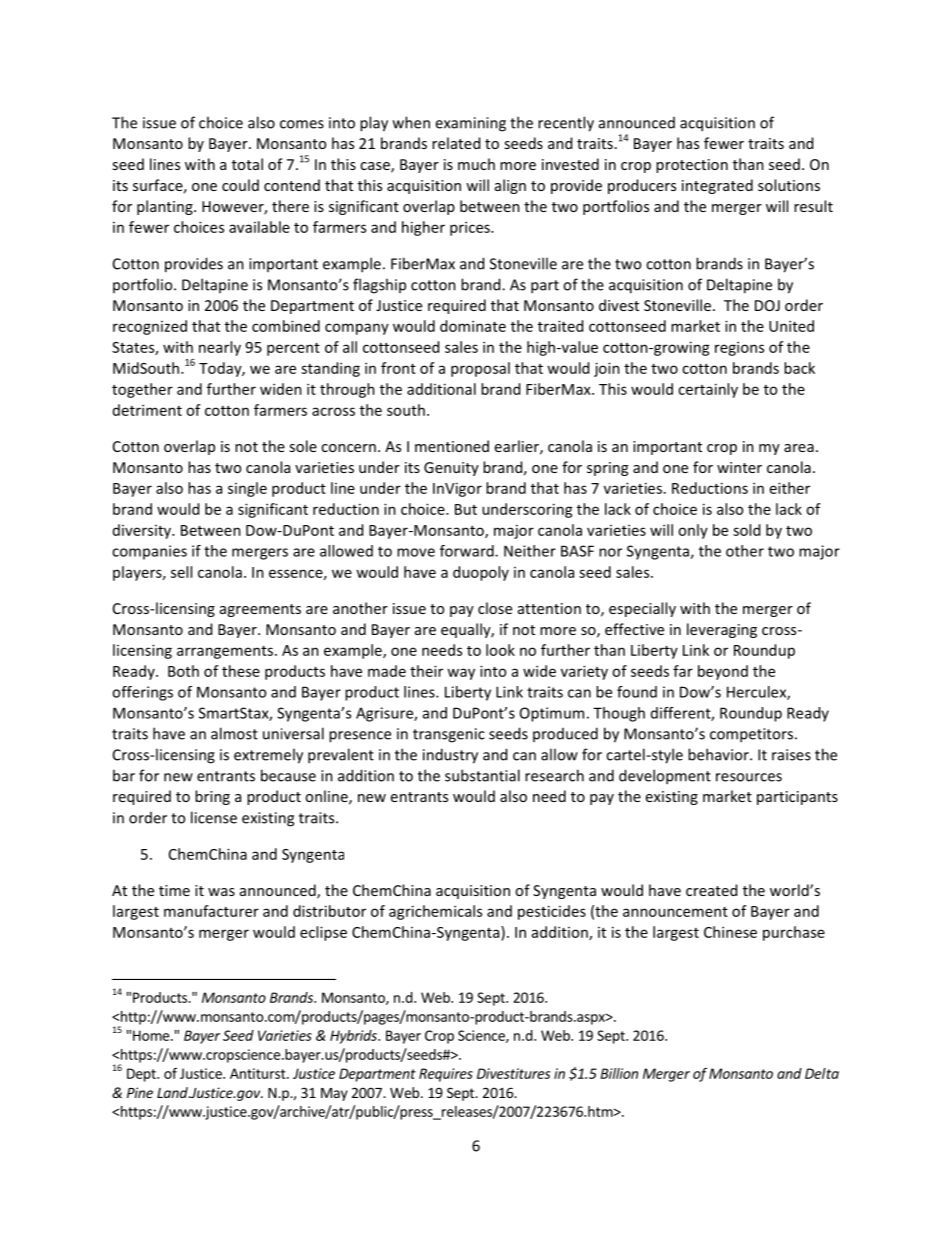 The height and width of the document is (1233, 952). I want to click on total, so click(247, 164).
